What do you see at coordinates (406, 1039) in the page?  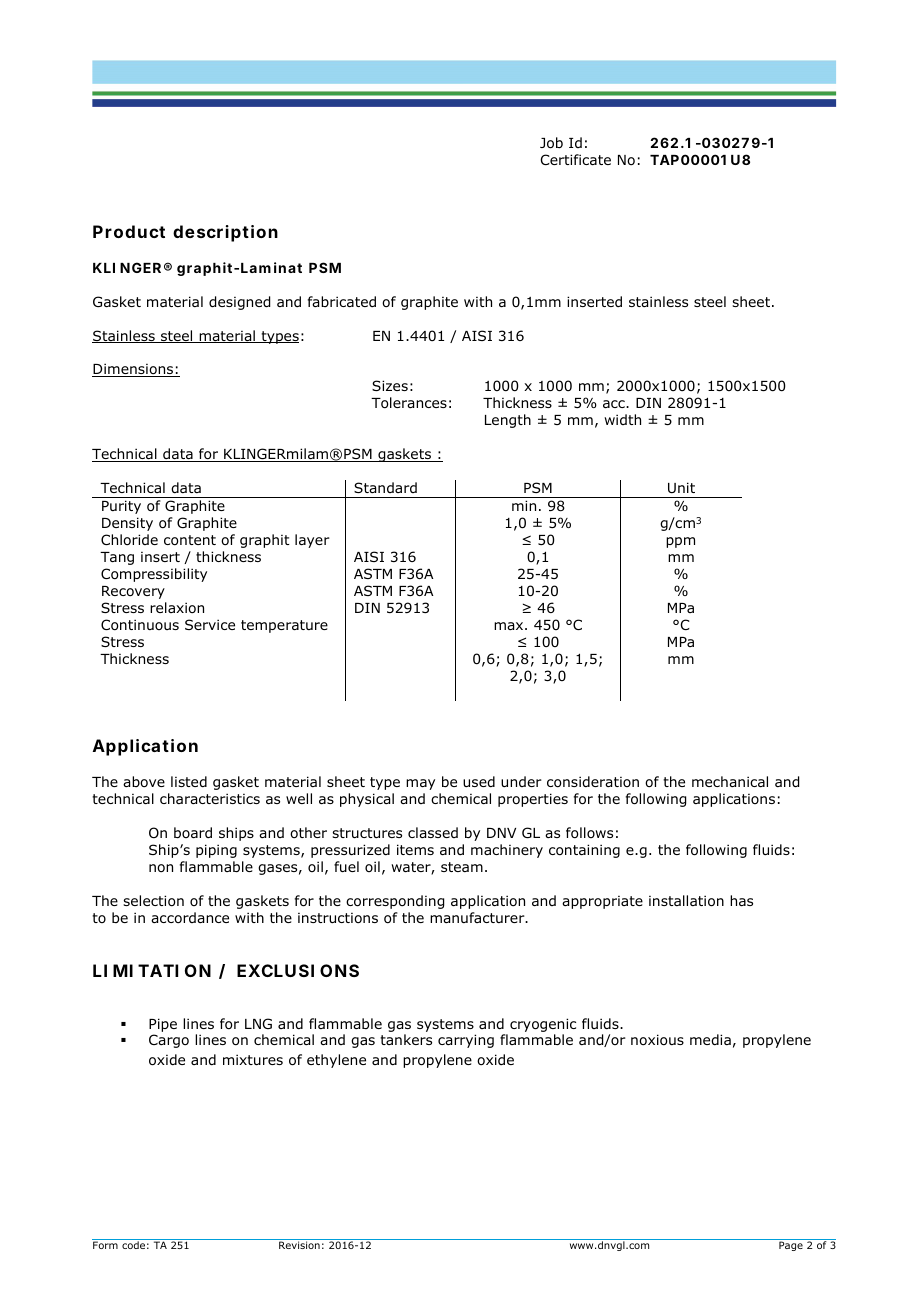 I see `tankers` at bounding box center [406, 1039].
